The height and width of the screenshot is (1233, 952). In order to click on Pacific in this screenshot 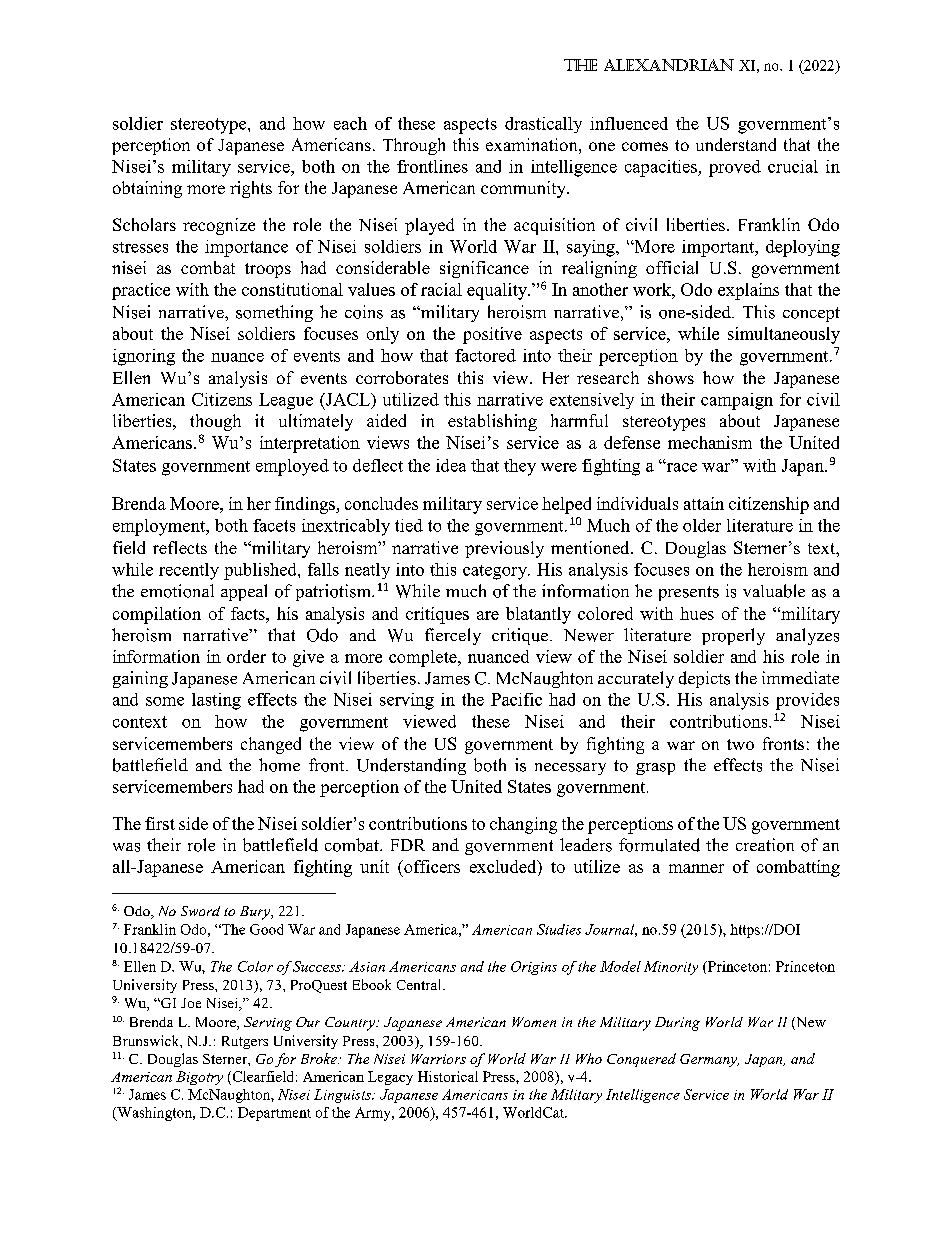, I will do `click(516, 699)`.
